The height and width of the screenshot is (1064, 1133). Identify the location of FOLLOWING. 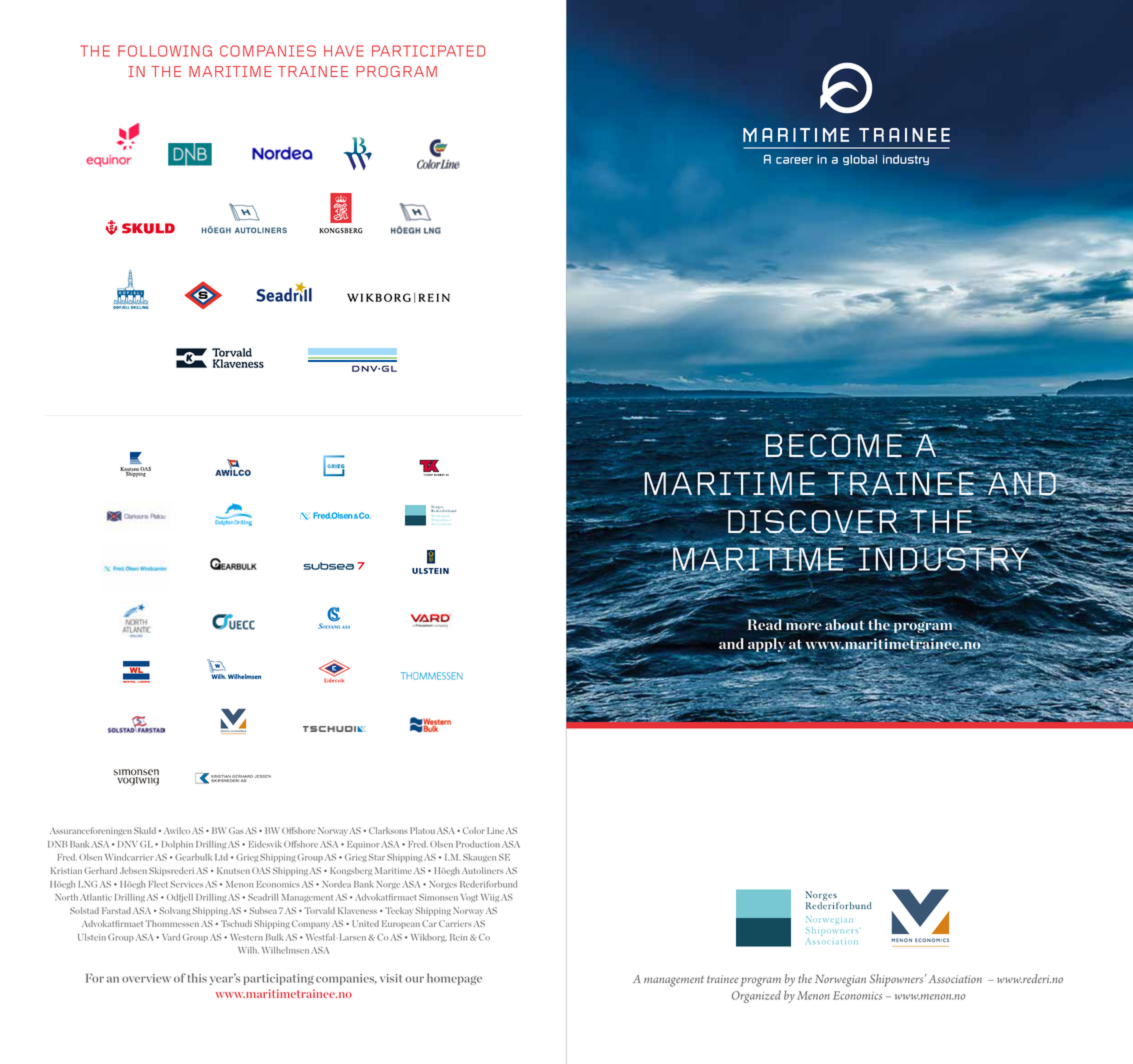
(165, 51).
